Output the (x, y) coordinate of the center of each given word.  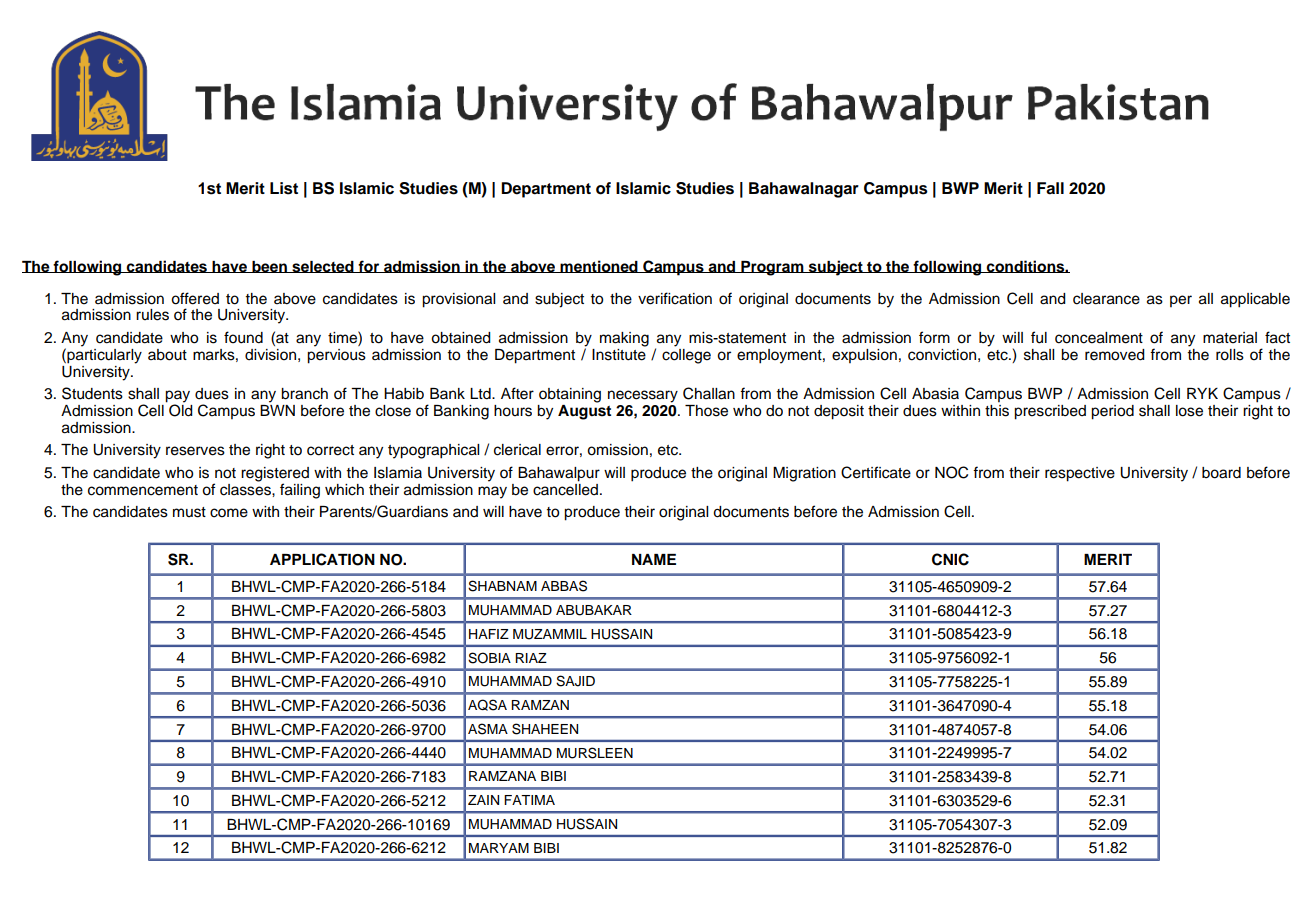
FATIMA (529, 800)
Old (181, 409)
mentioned (599, 266)
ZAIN (483, 800)
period (1112, 412)
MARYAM (499, 848)
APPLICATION (322, 559)
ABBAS (564, 586)
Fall (1050, 188)
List (284, 188)
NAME (654, 559)
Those (706, 411)
